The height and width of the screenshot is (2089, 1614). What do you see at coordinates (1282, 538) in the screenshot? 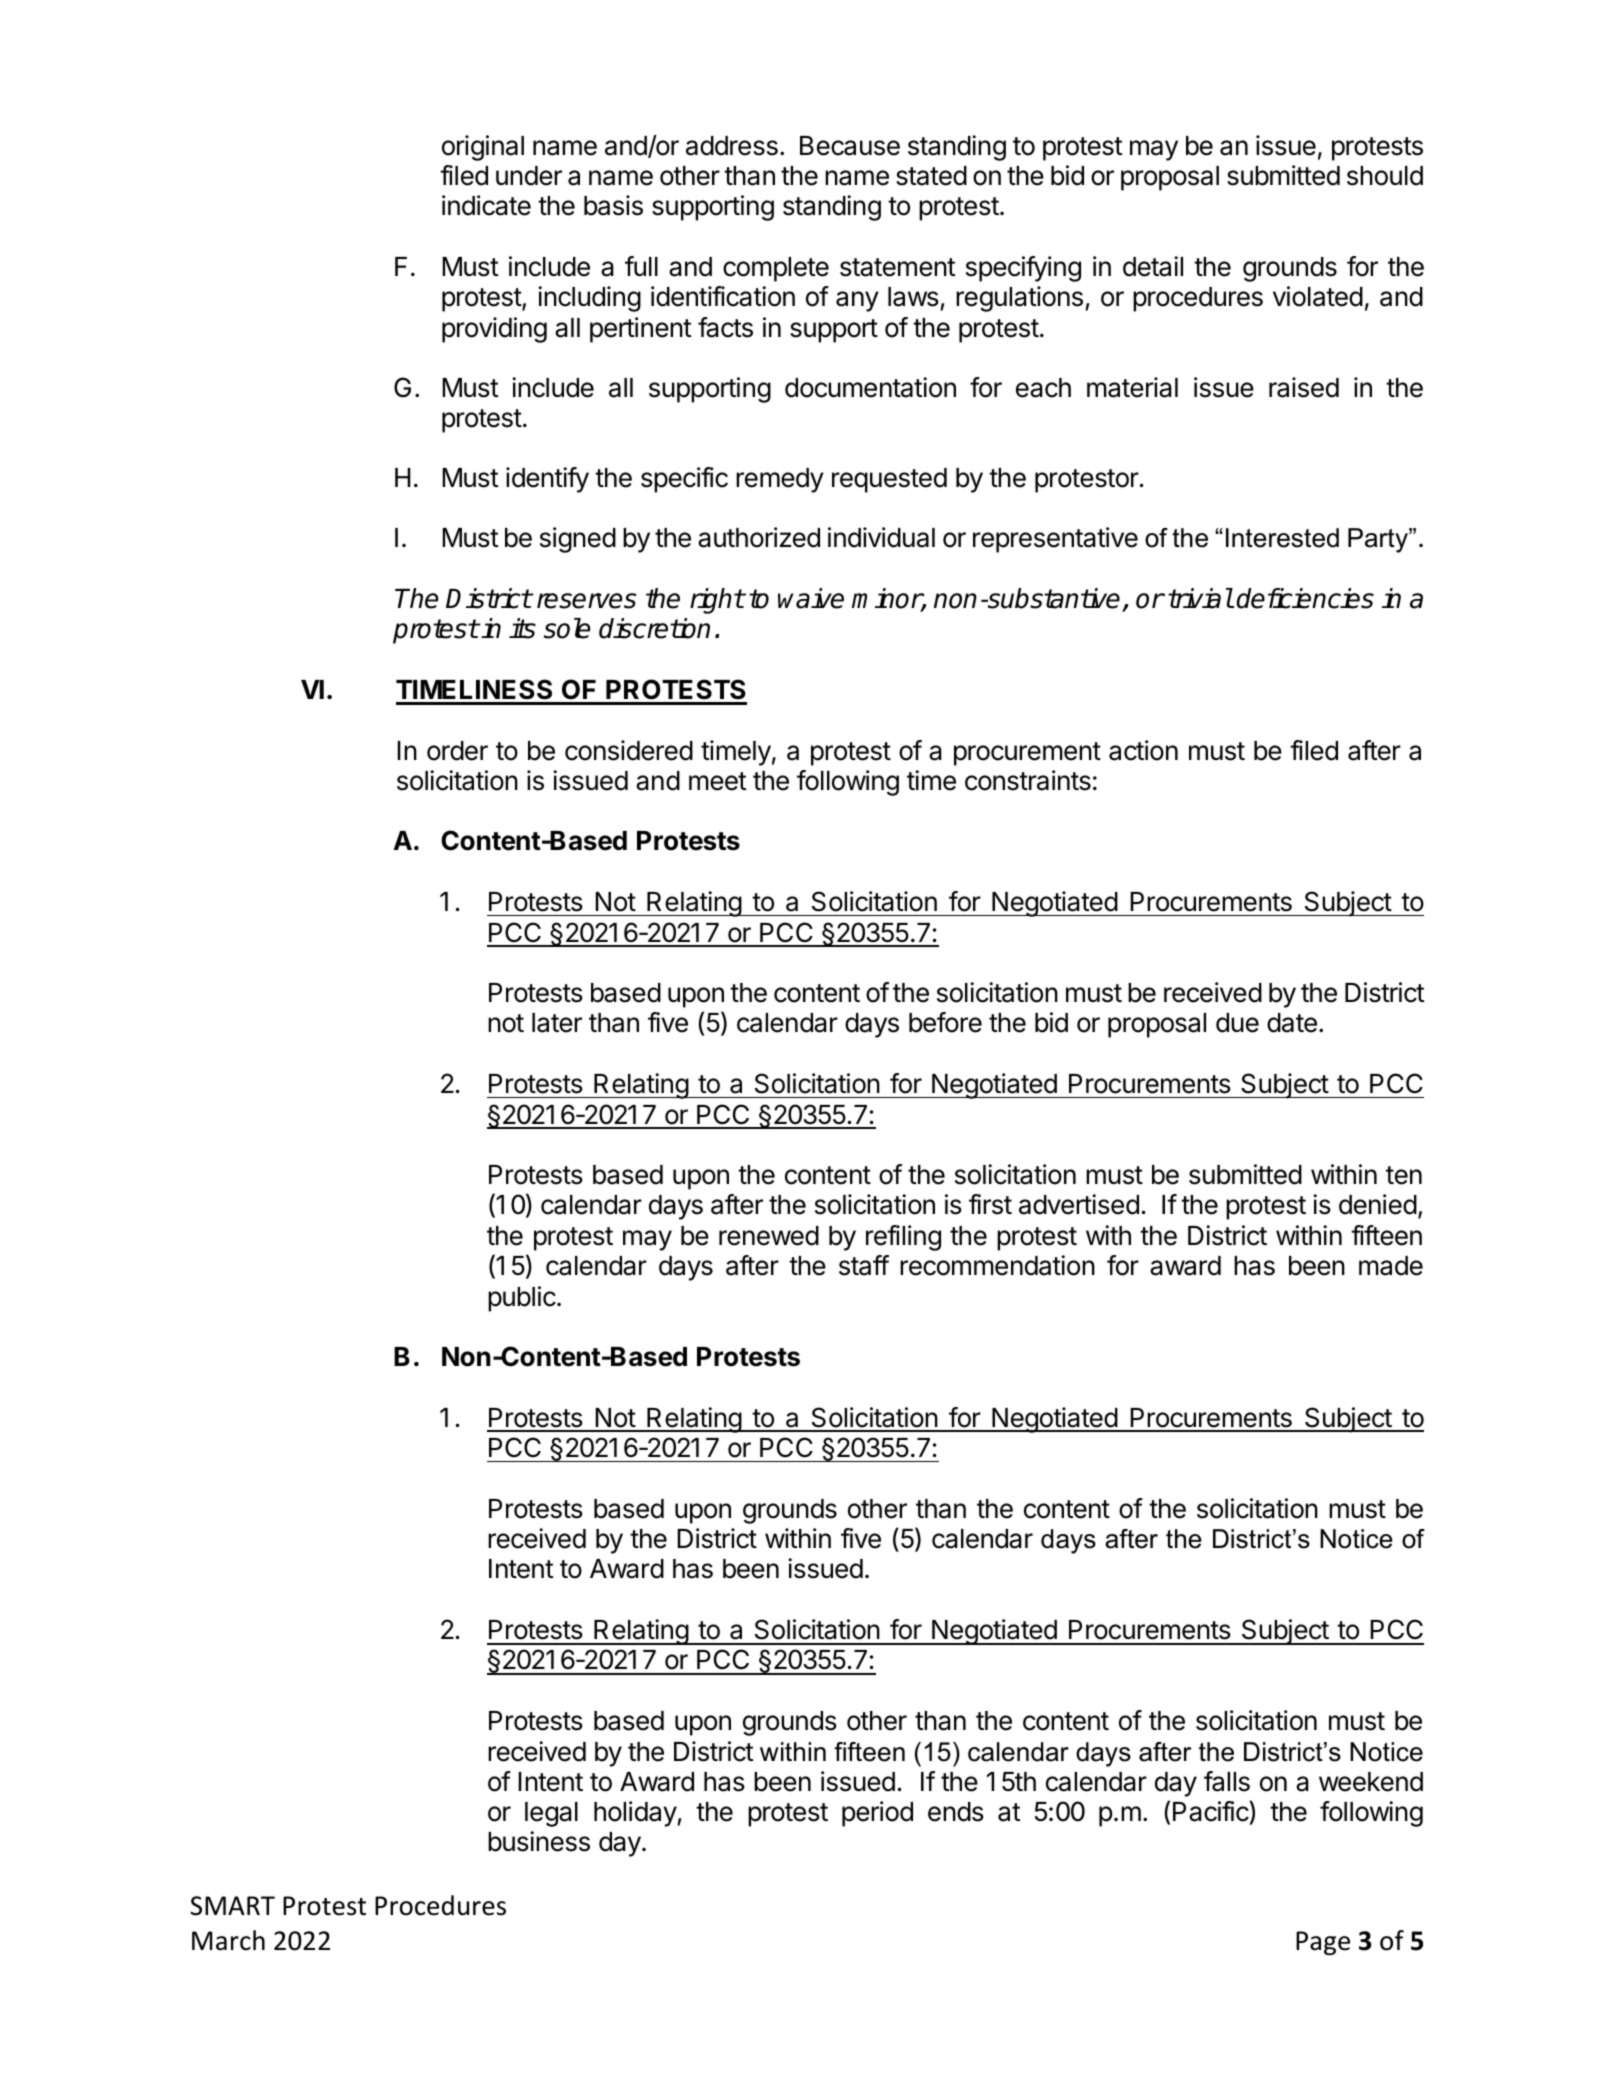
I see `Interested` at bounding box center [1282, 538].
